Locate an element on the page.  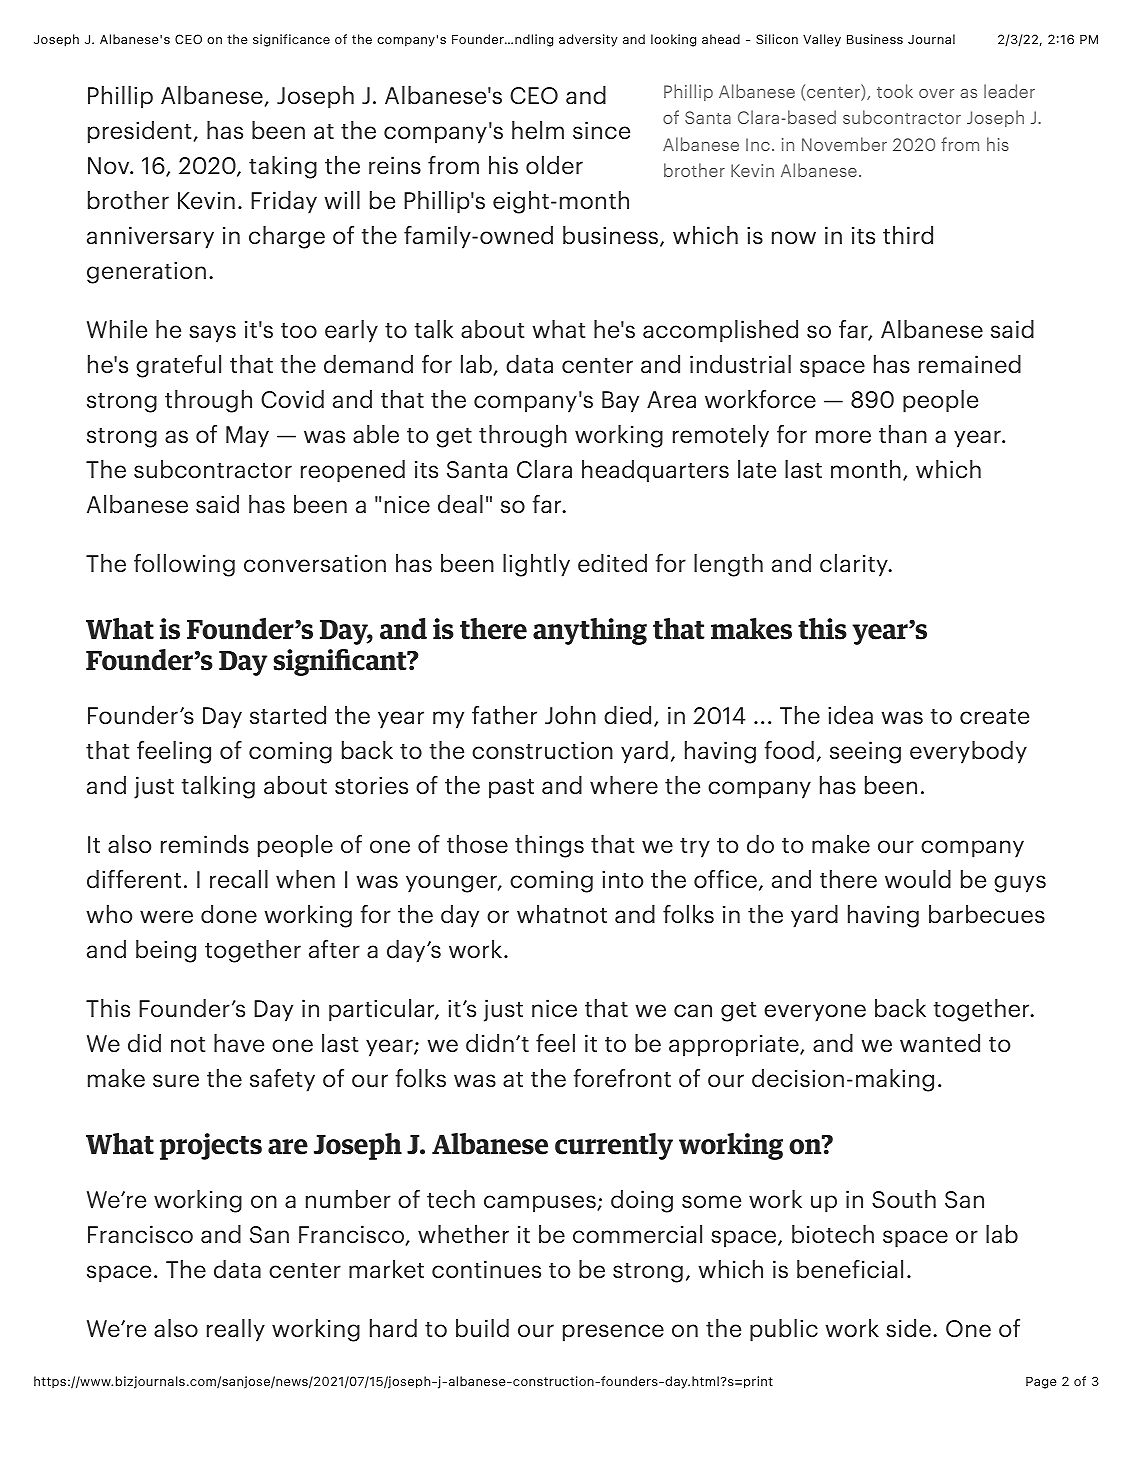
May is located at coordinates (247, 437).
